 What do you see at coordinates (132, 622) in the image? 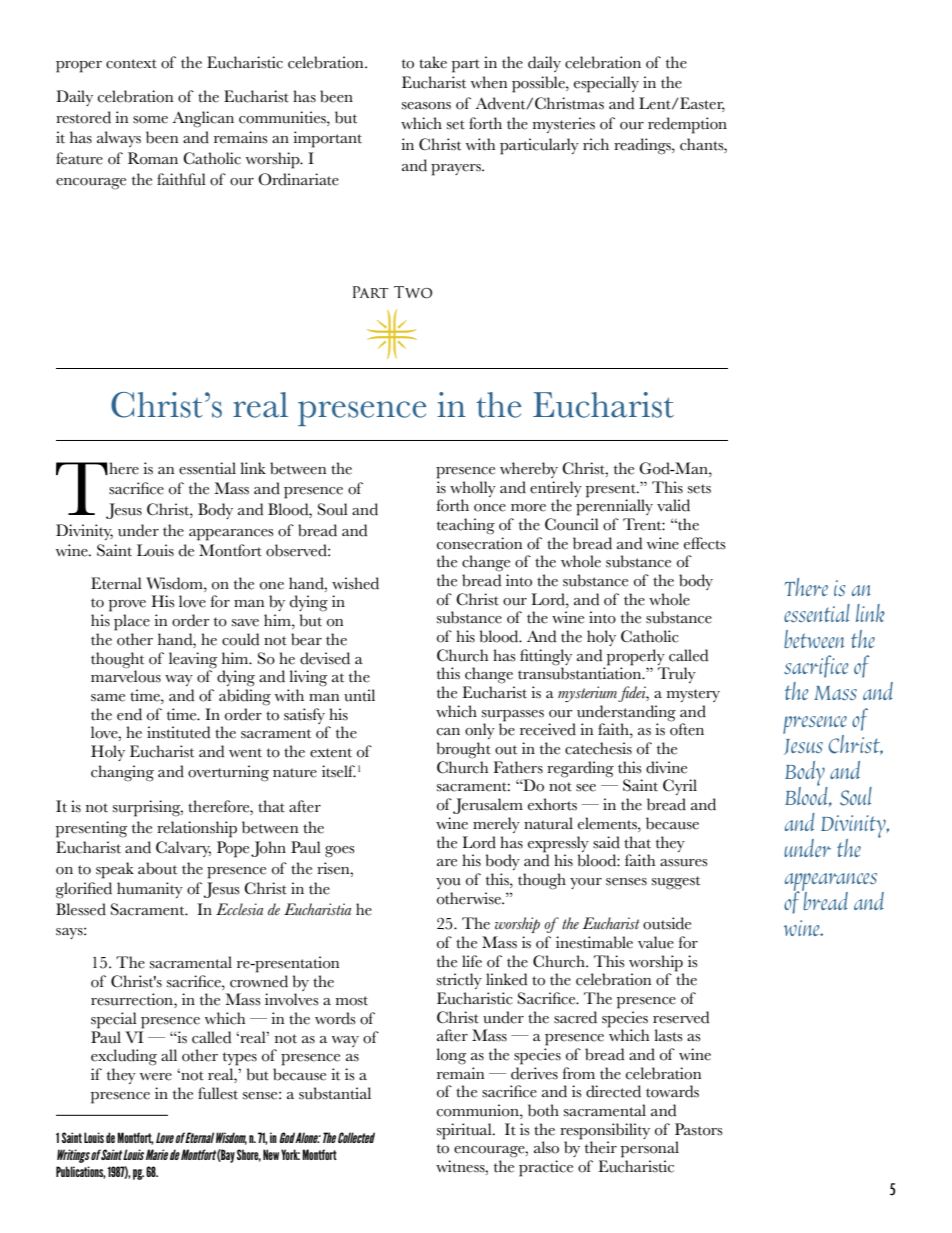
I see `place` at bounding box center [132, 622].
